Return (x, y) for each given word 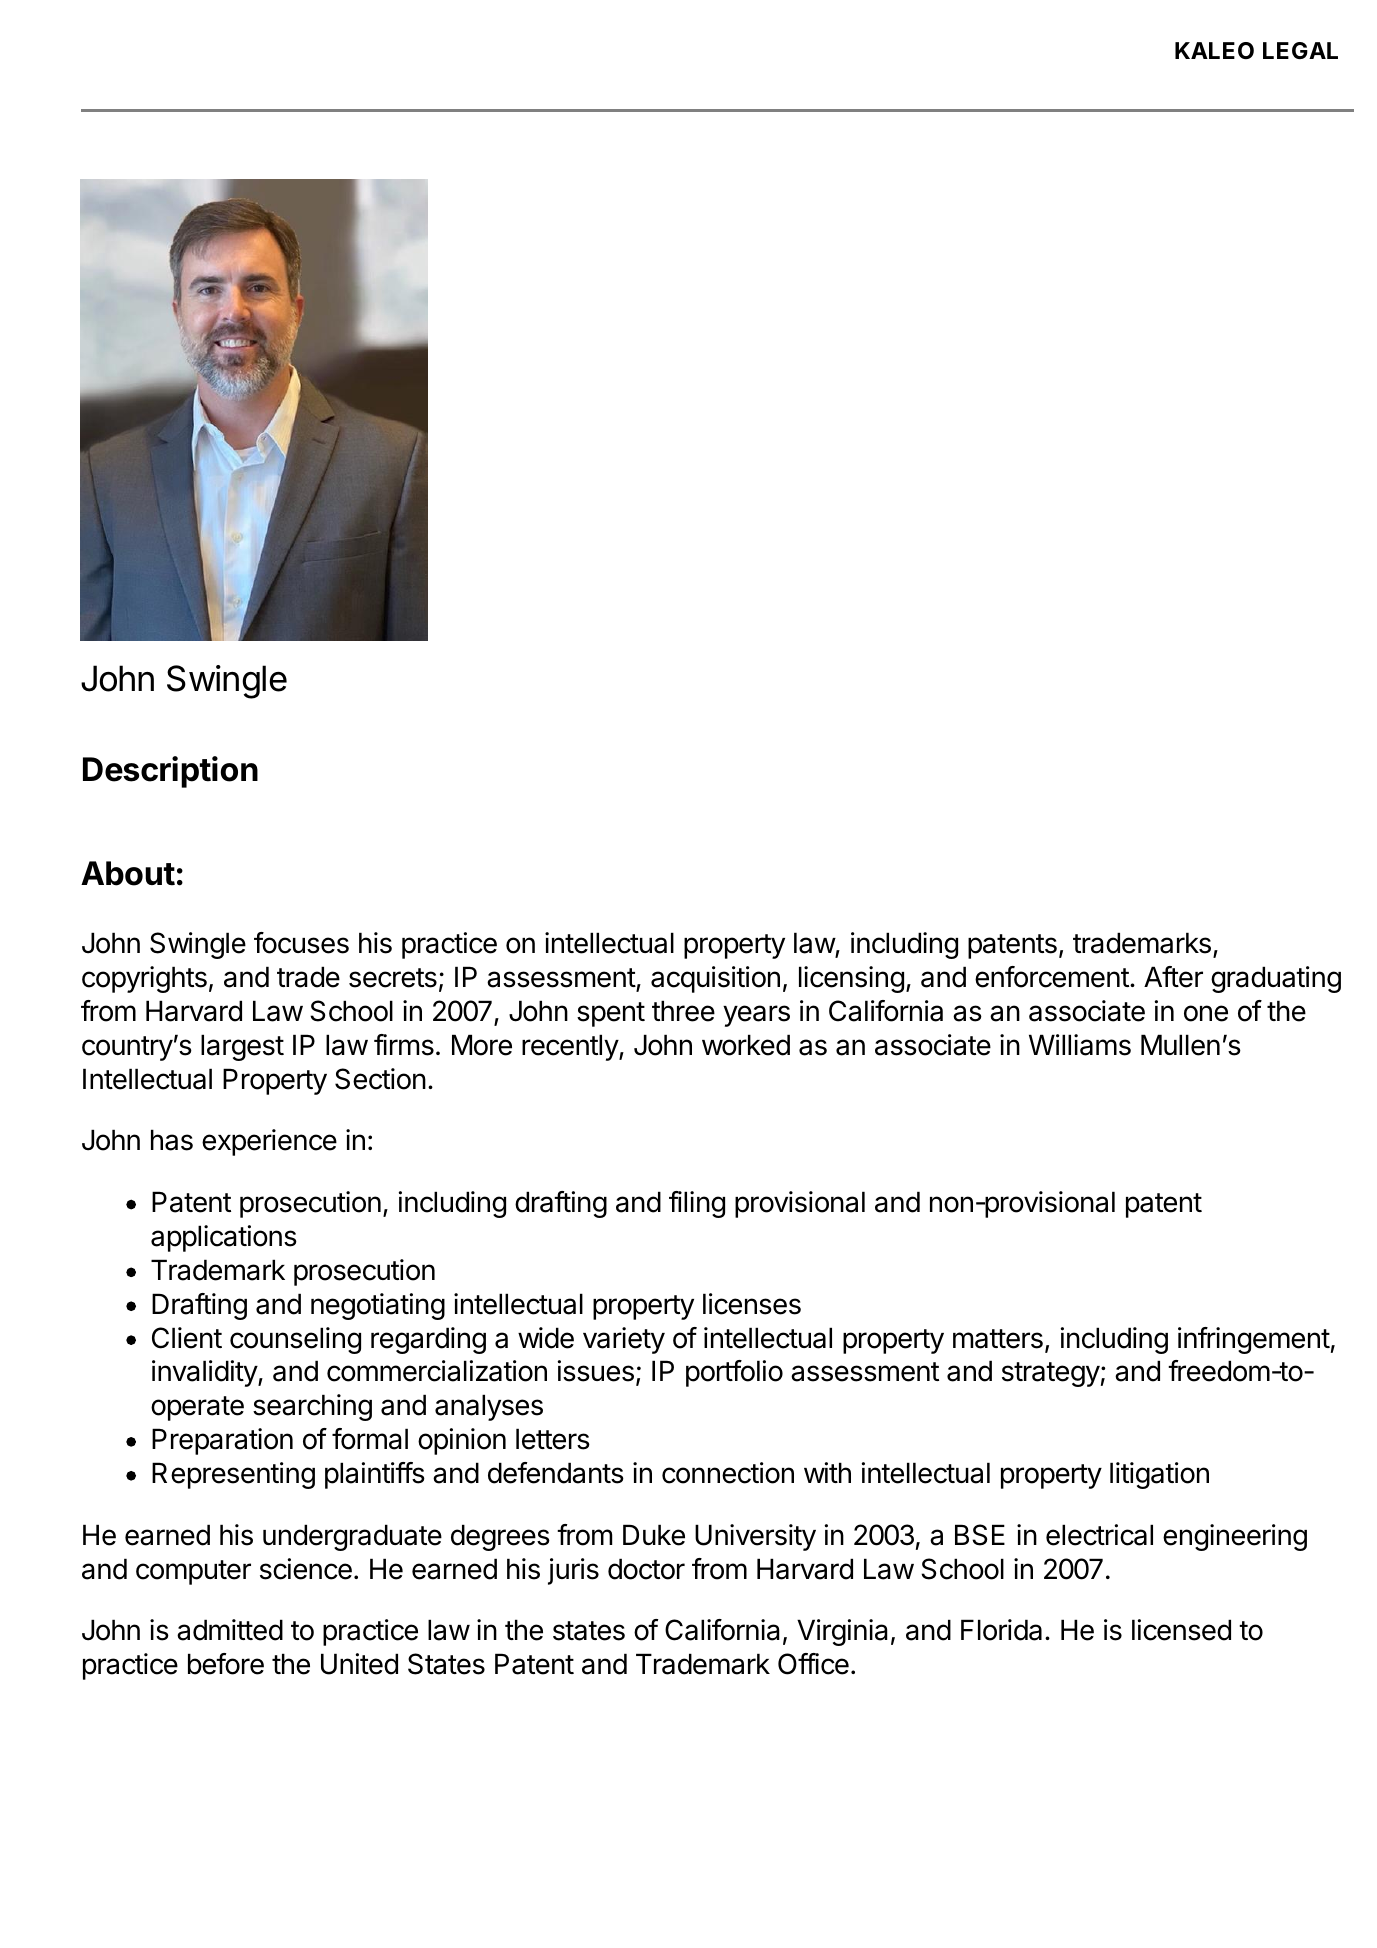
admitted (230, 1630)
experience (269, 1142)
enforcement (1052, 977)
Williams (1080, 1045)
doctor (646, 1569)
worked (746, 1045)
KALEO (1214, 50)
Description (170, 772)
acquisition (715, 979)
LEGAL (1300, 50)
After (1173, 977)
